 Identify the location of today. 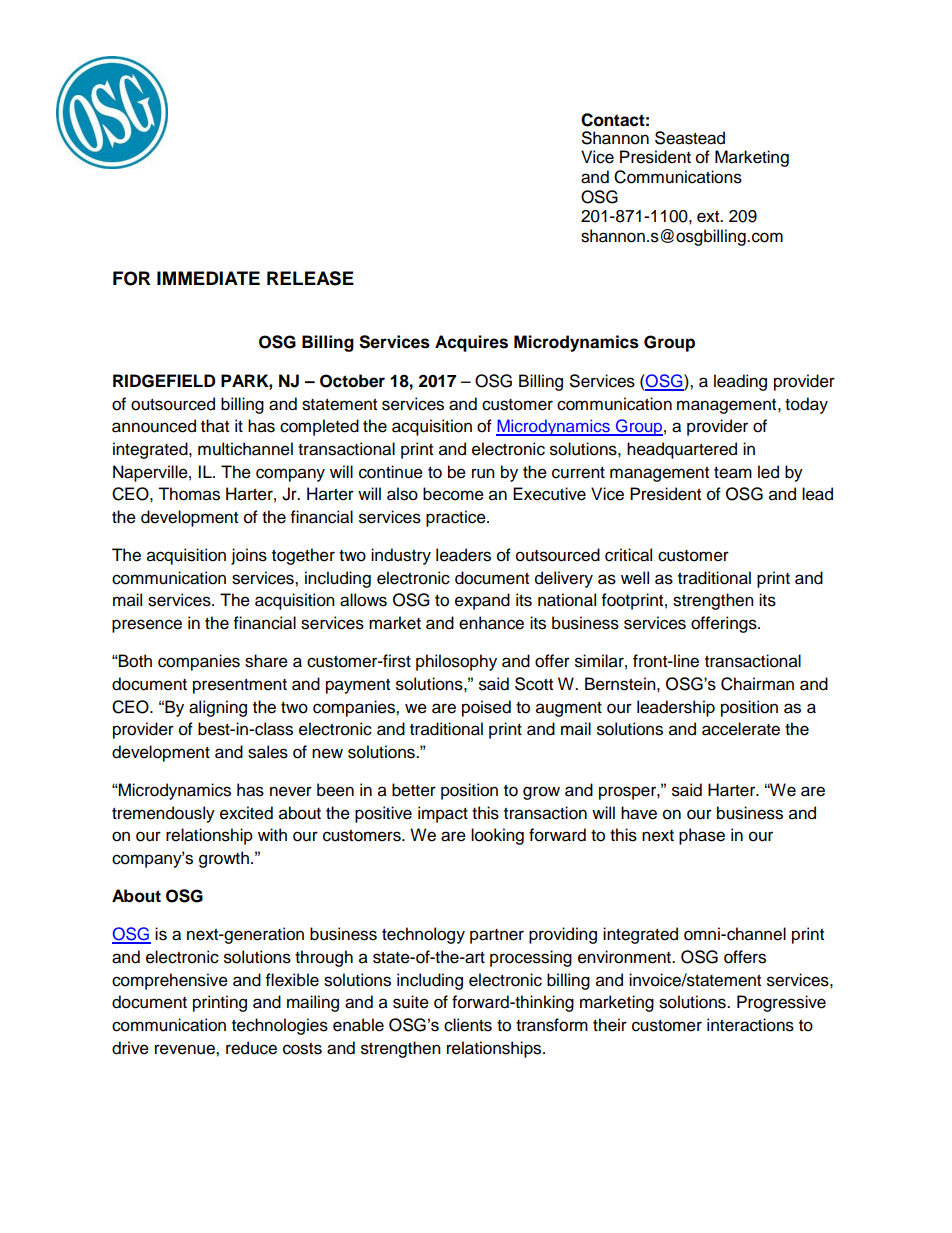
(806, 405).
